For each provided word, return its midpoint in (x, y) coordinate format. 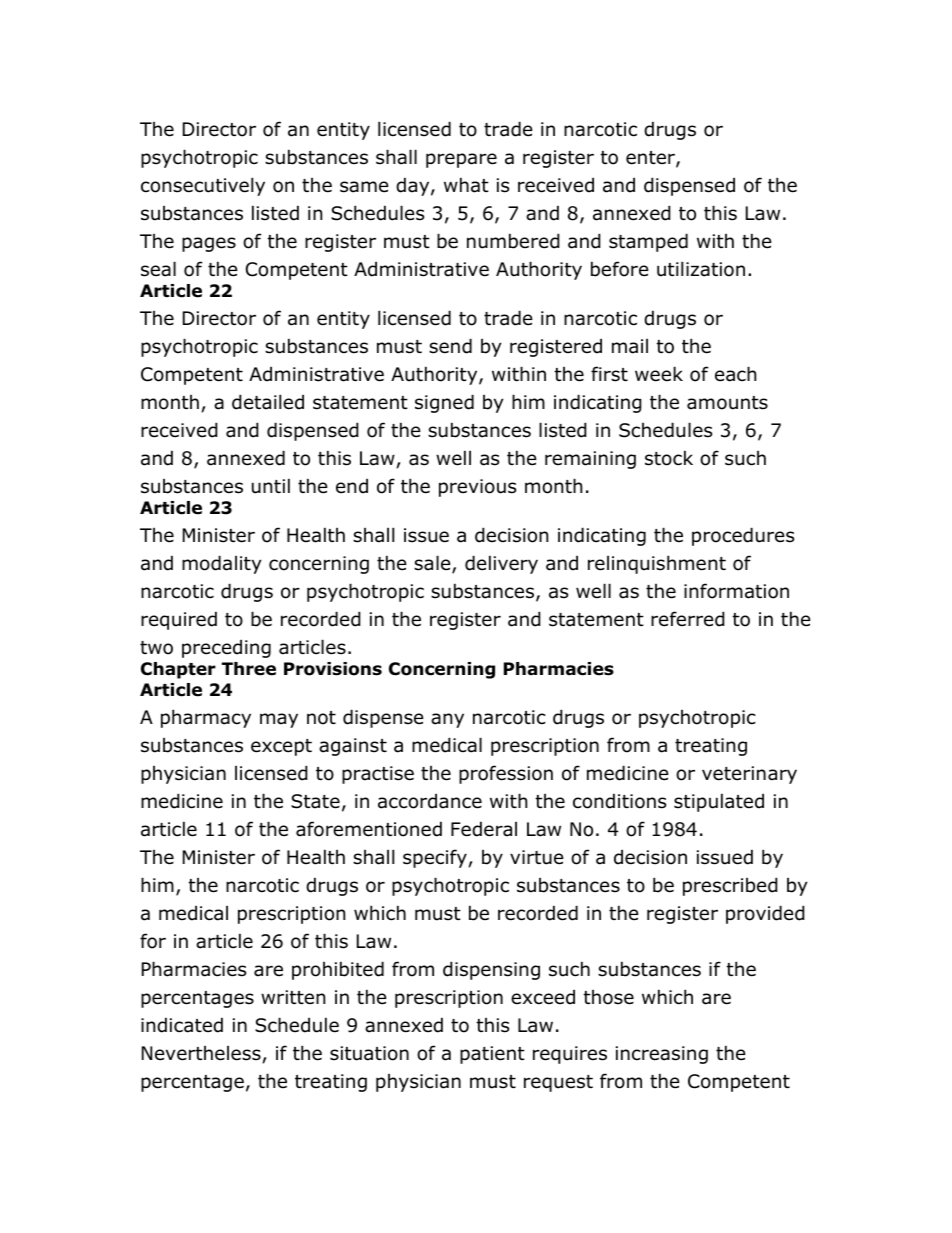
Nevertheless (201, 1053)
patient (492, 1055)
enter (651, 159)
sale (433, 564)
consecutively (203, 186)
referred (688, 619)
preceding (226, 648)
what (466, 185)
